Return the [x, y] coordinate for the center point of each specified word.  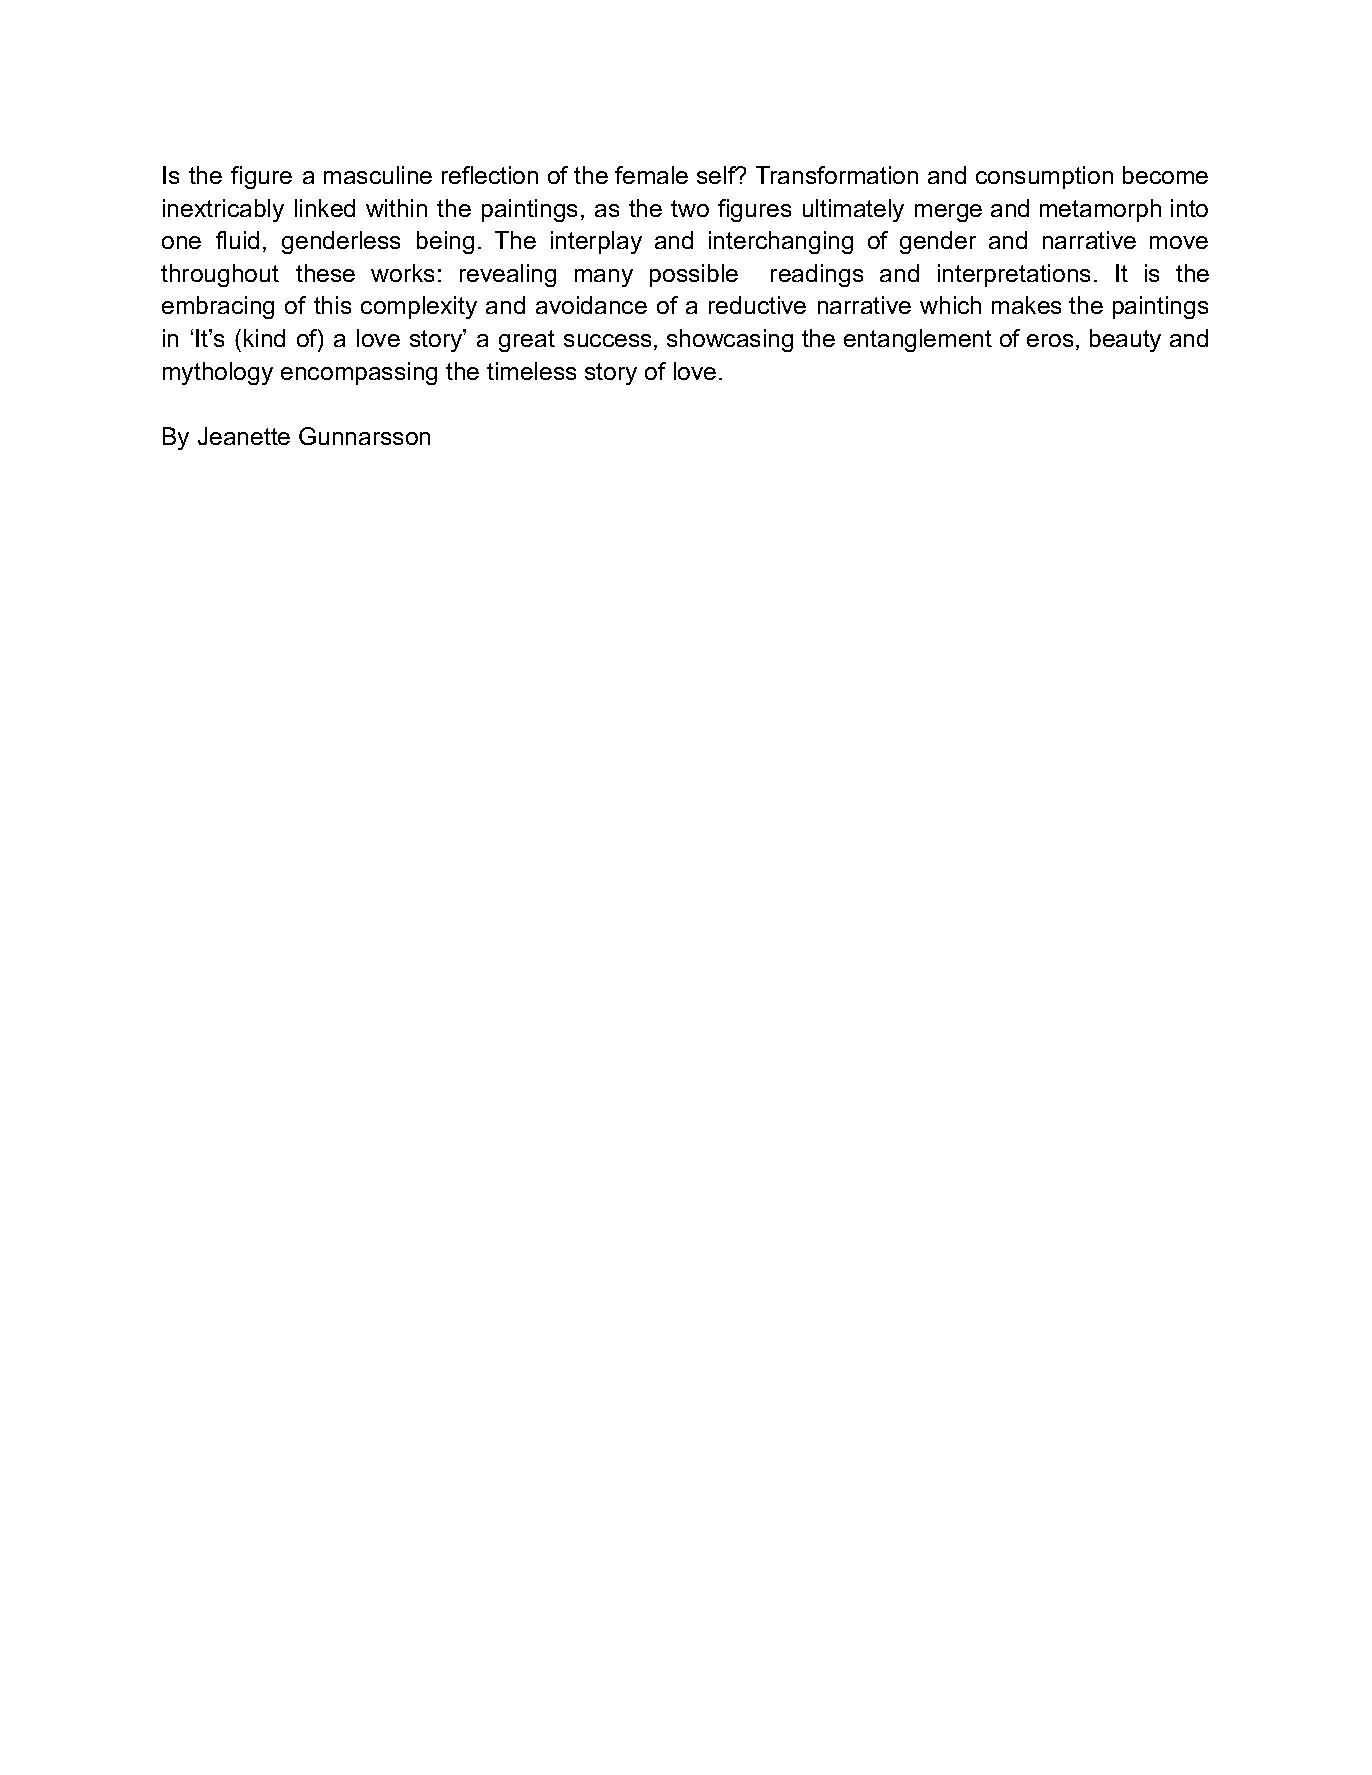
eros [1050, 340]
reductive [757, 305]
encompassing [359, 373]
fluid [237, 240]
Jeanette [244, 436]
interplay [596, 242]
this [332, 305]
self [717, 175]
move [1179, 242]
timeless [531, 371]
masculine [378, 175]
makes [1026, 305]
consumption [1044, 177]
